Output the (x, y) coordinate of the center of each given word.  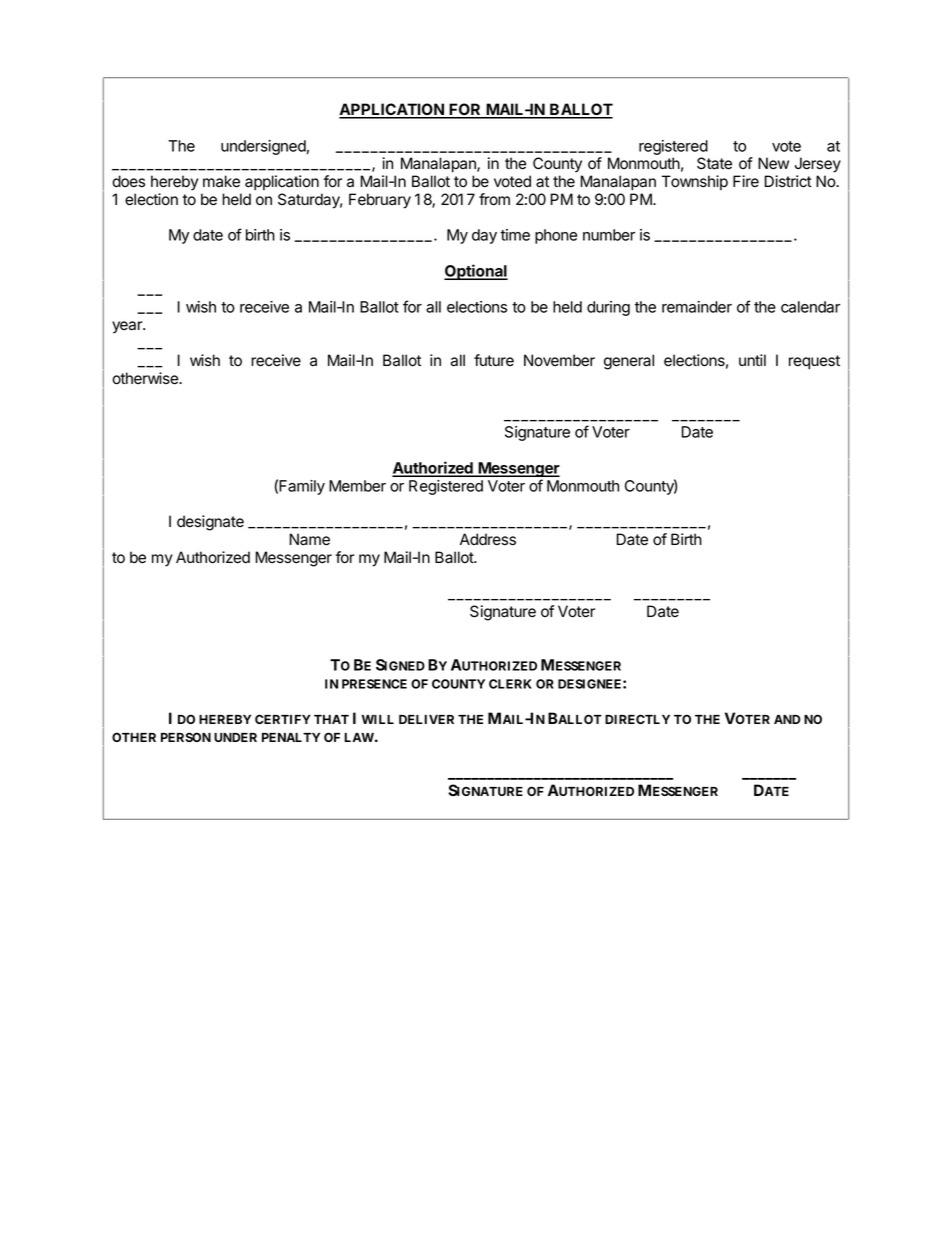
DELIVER (426, 719)
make (221, 181)
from (494, 199)
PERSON (186, 737)
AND (787, 719)
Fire (746, 181)
